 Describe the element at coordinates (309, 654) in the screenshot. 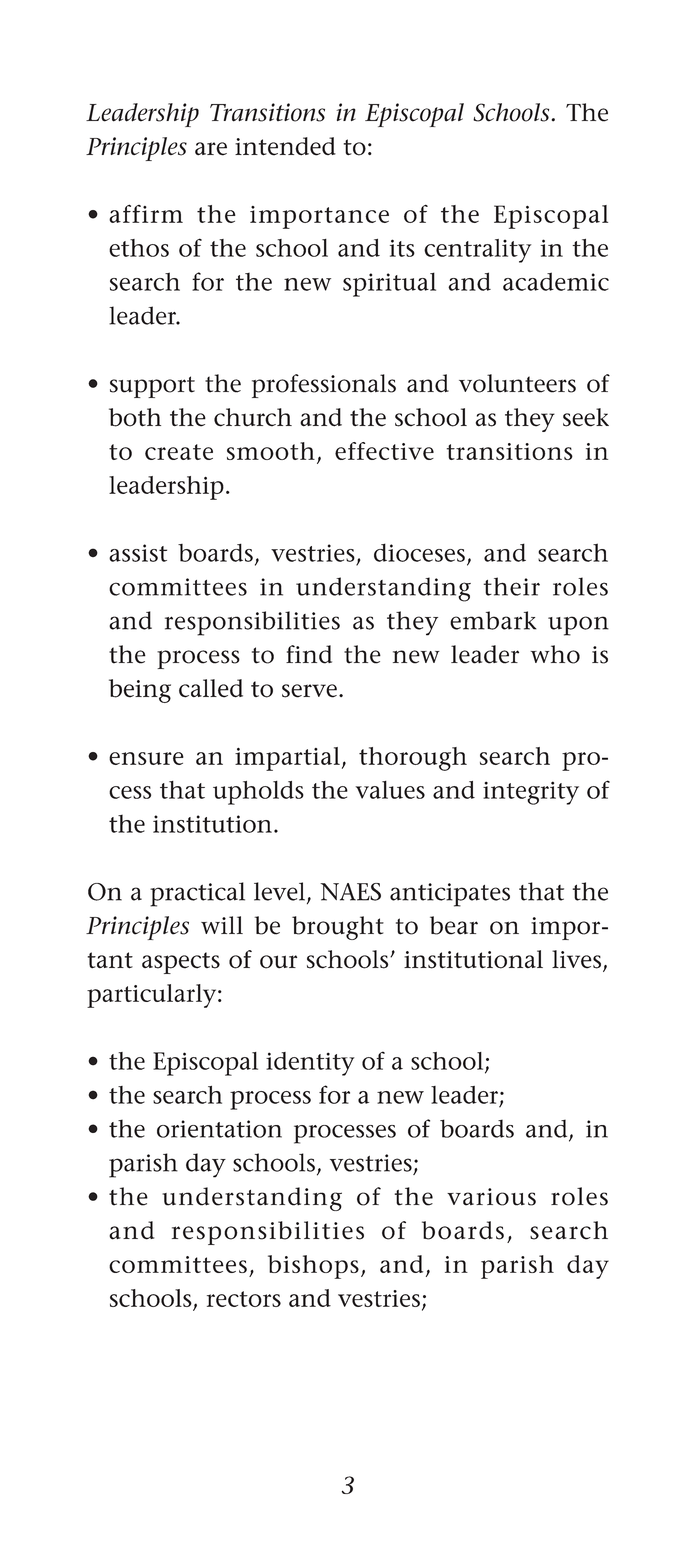

I see `find` at that location.
